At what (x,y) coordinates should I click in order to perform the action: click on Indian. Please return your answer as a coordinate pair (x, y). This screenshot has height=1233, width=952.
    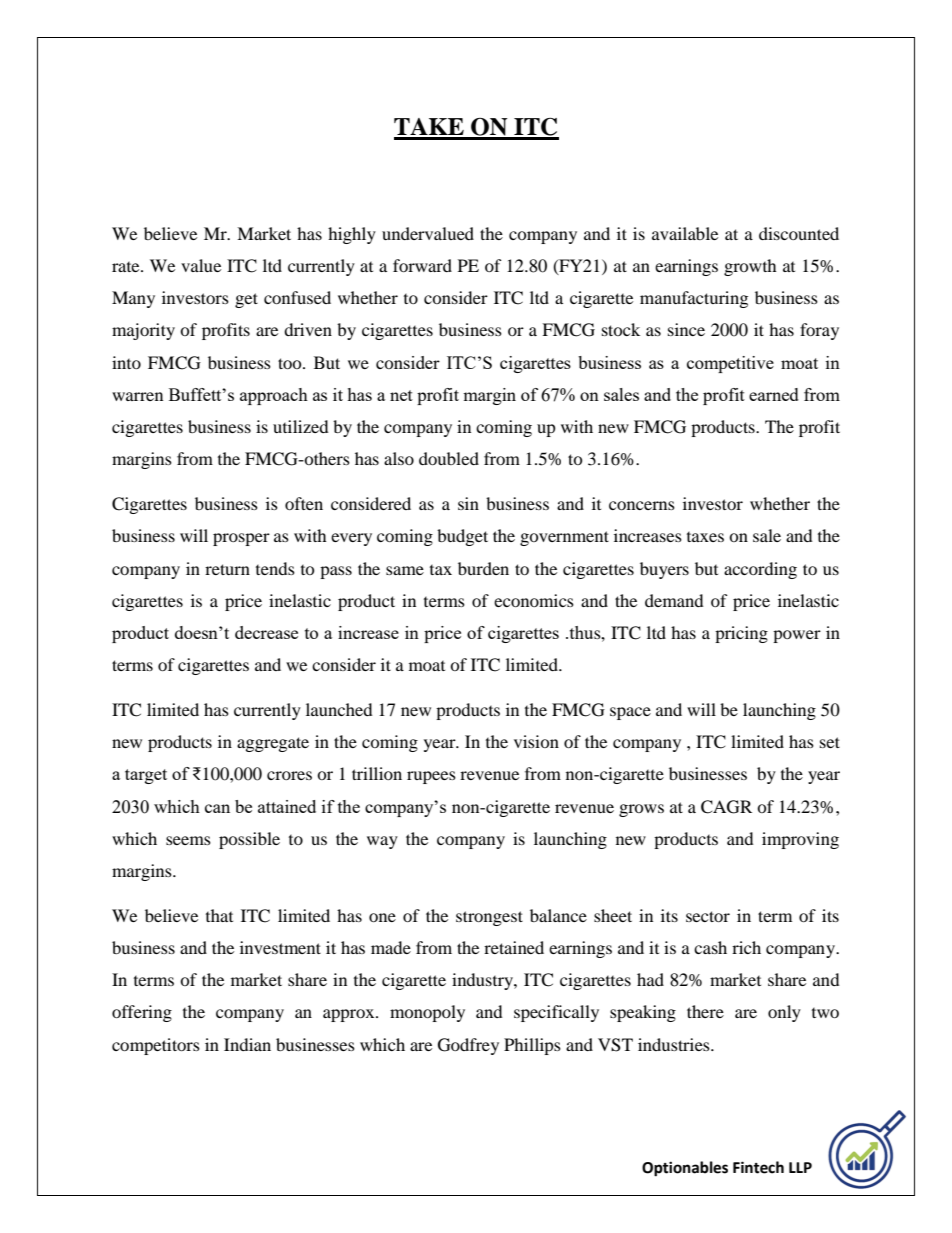
    Looking at the image, I should click on (247, 1044).
